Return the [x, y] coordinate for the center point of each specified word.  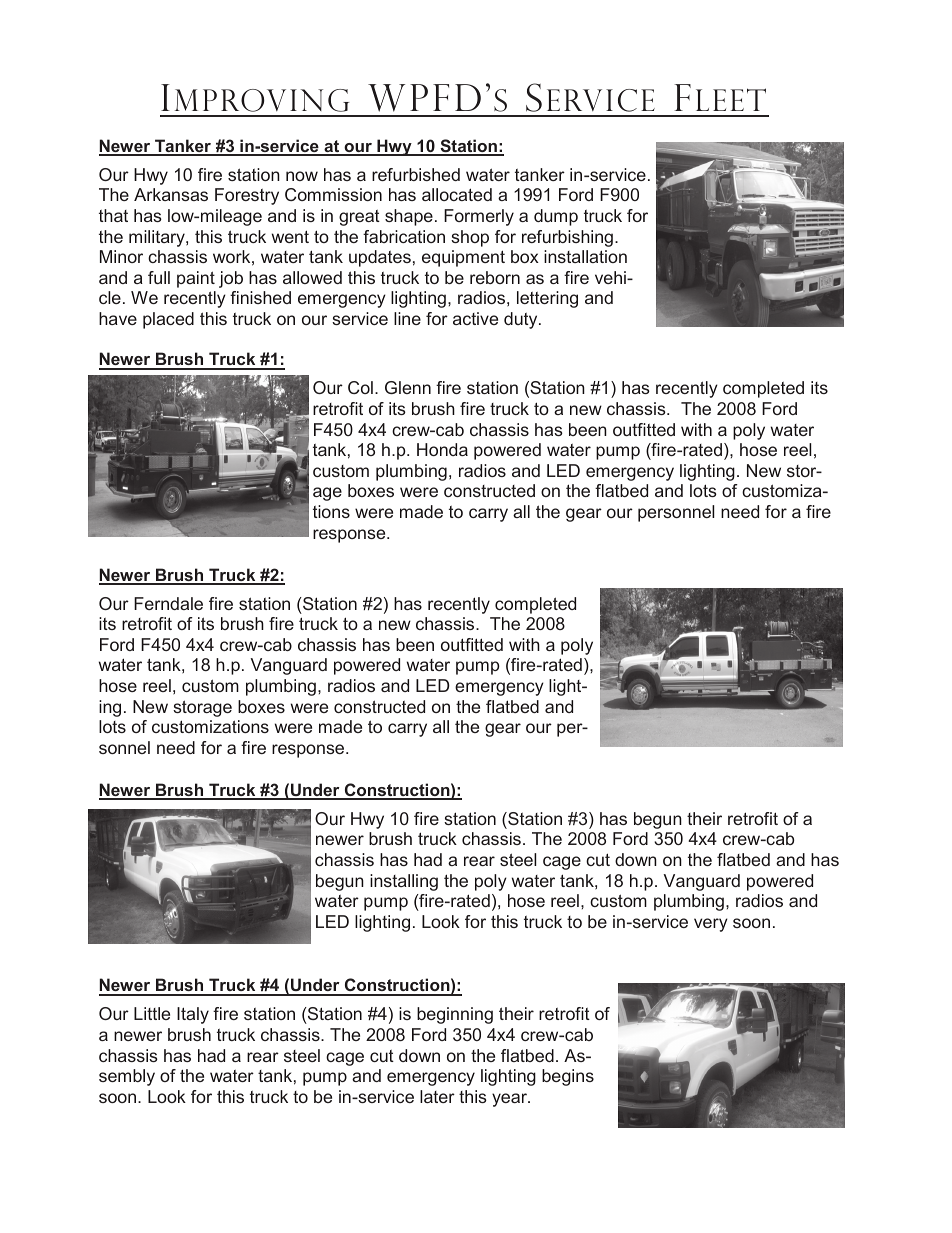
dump [556, 217]
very [711, 925]
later [437, 1096]
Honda [442, 449]
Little [152, 1013]
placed [168, 320]
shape [409, 217]
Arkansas [171, 194]
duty [522, 320]
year [510, 1100]
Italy [193, 1015]
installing [404, 882]
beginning [455, 1015]
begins [568, 1077]
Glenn [408, 387]
